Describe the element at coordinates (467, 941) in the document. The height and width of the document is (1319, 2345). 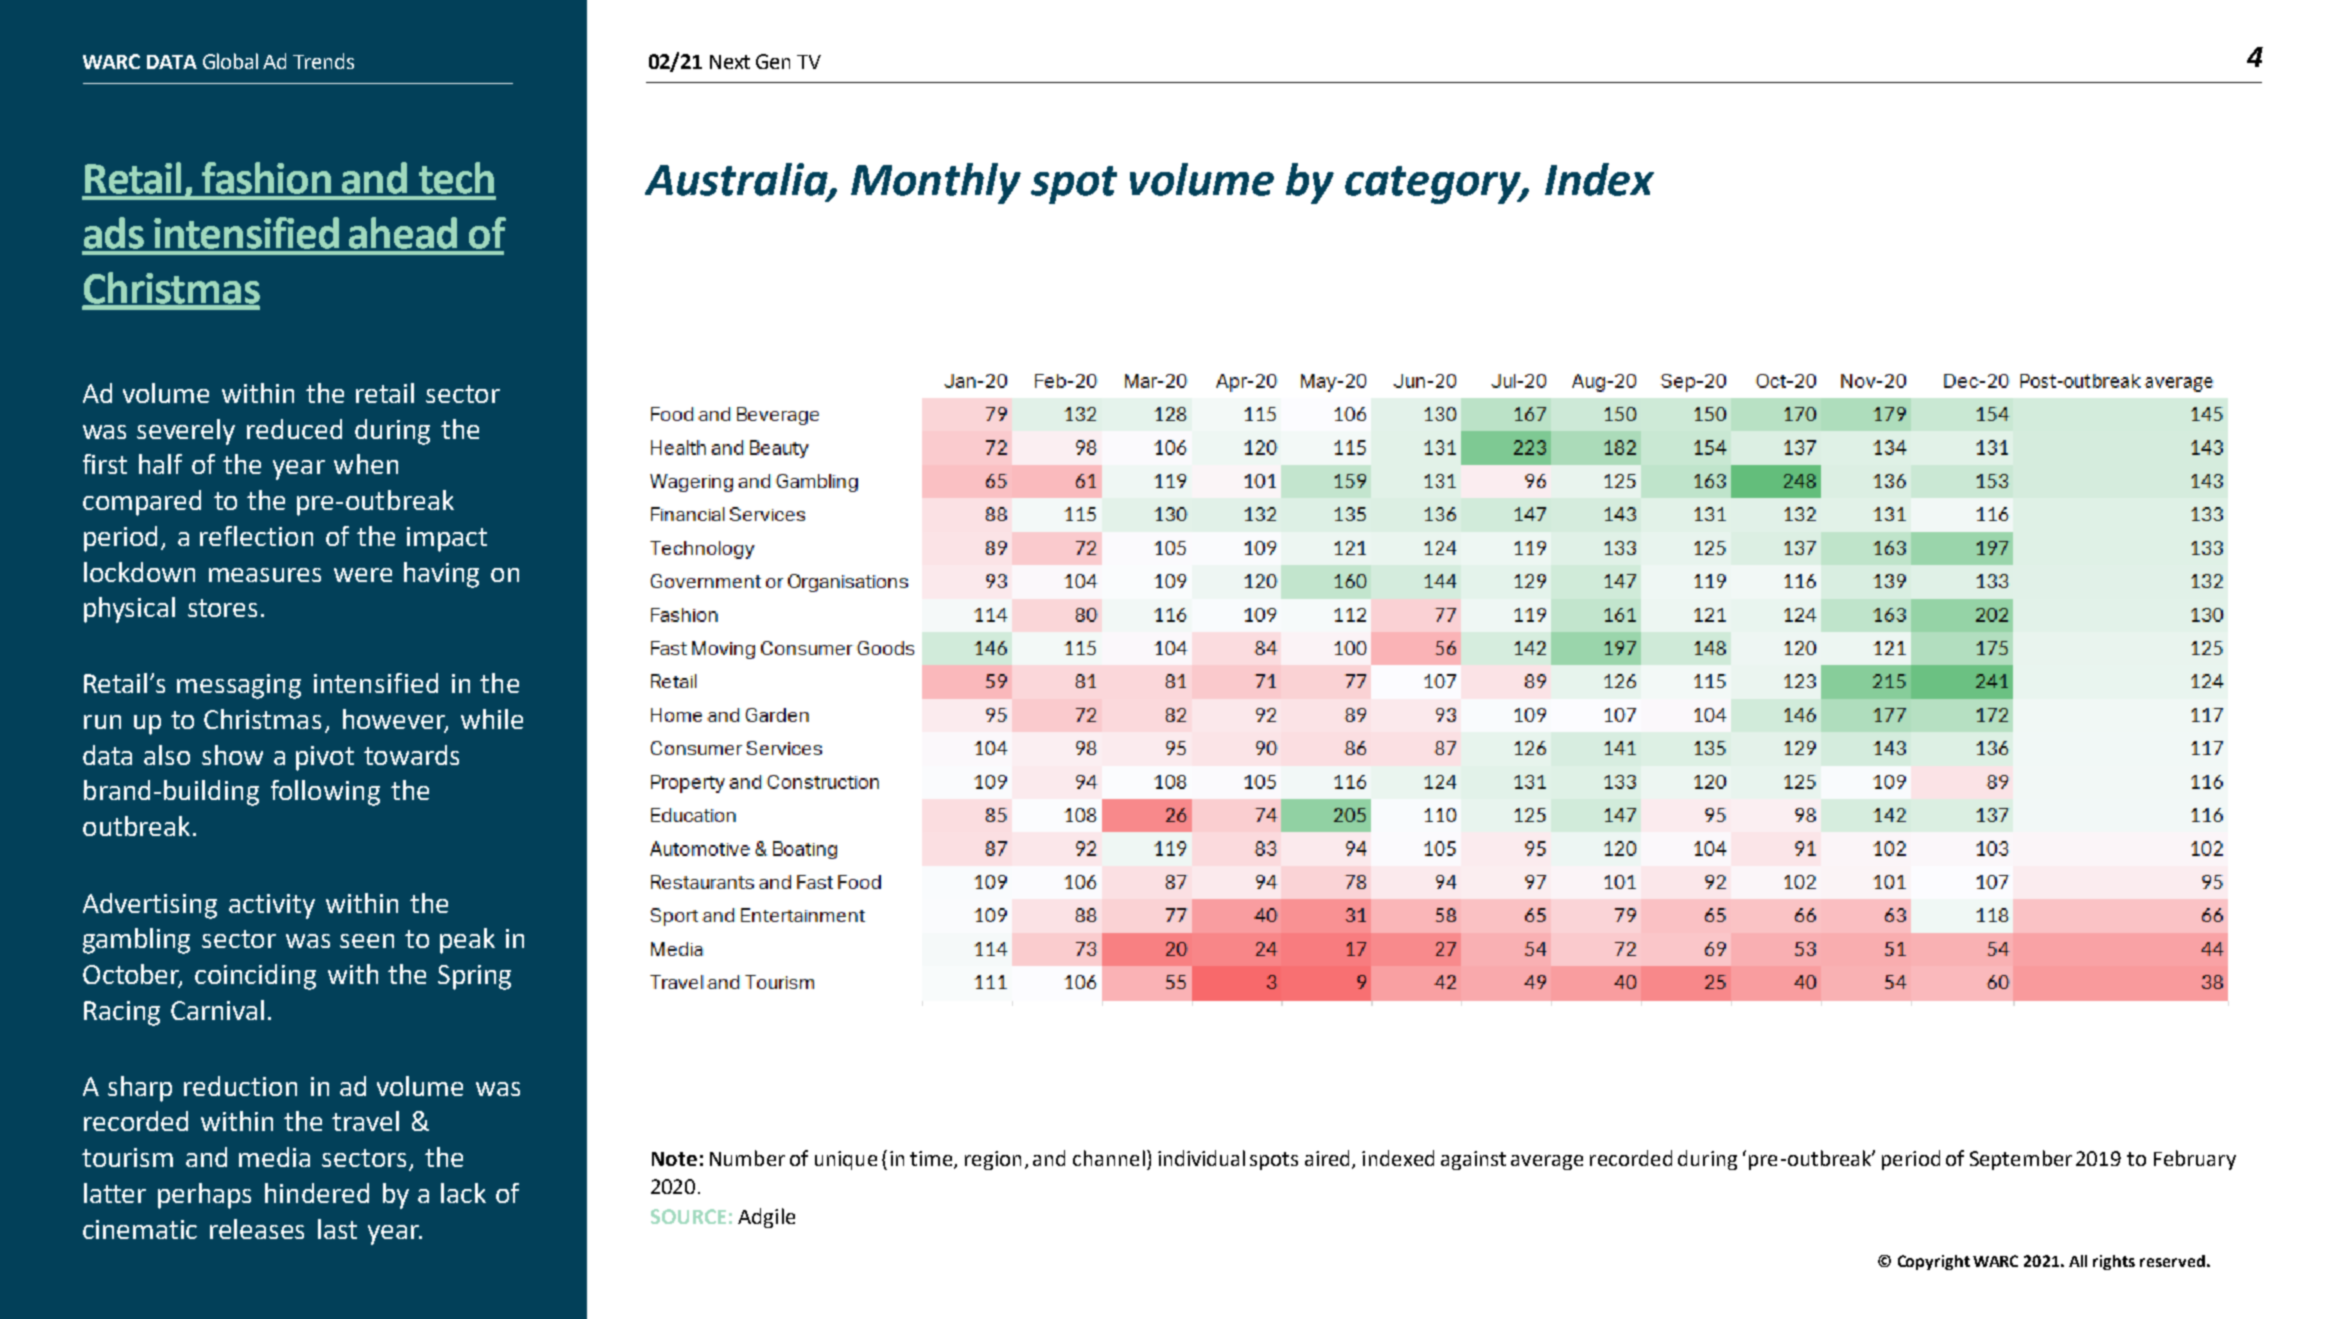
I see `peak` at that location.
